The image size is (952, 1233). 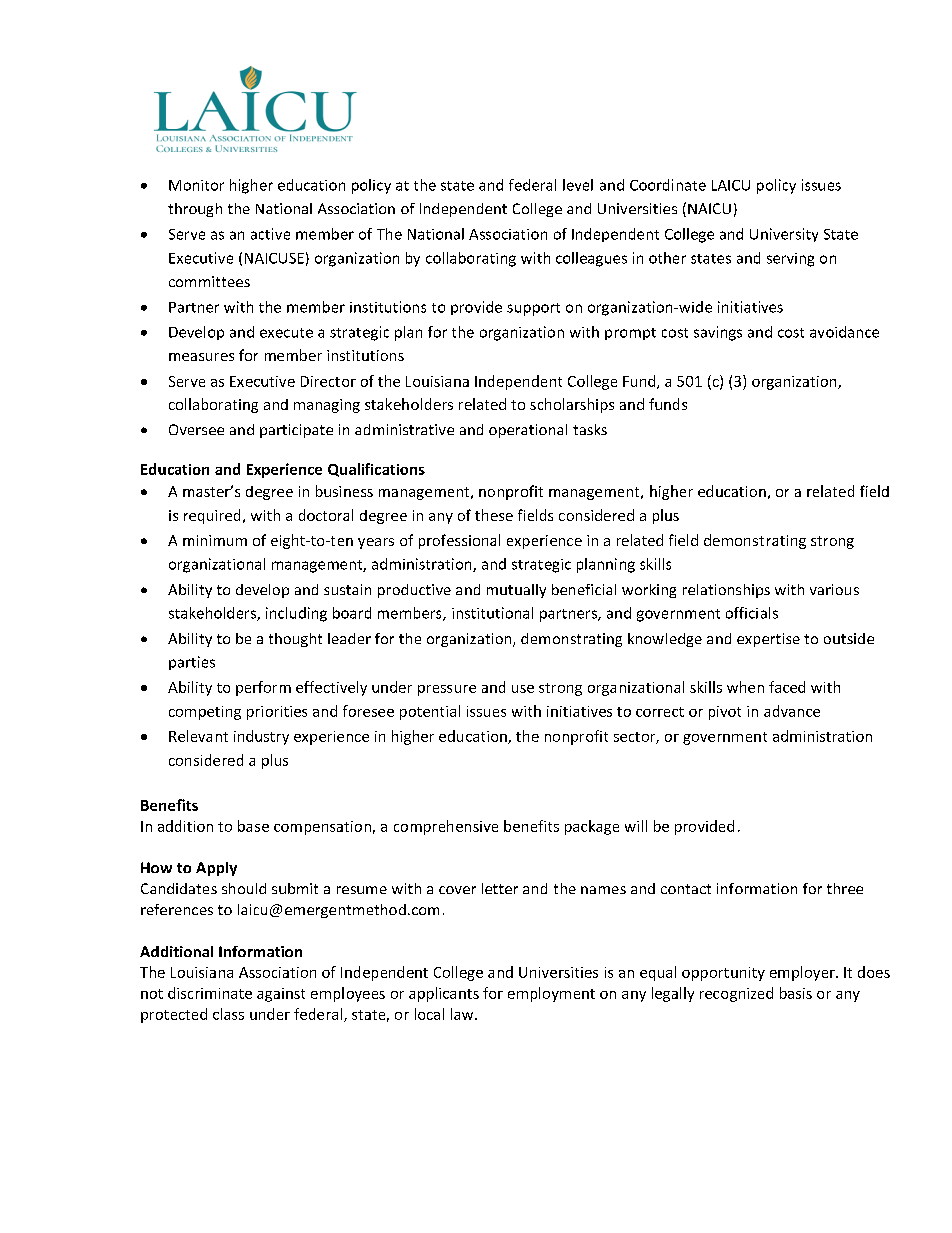 What do you see at coordinates (784, 235) in the screenshot?
I see `University` at bounding box center [784, 235].
